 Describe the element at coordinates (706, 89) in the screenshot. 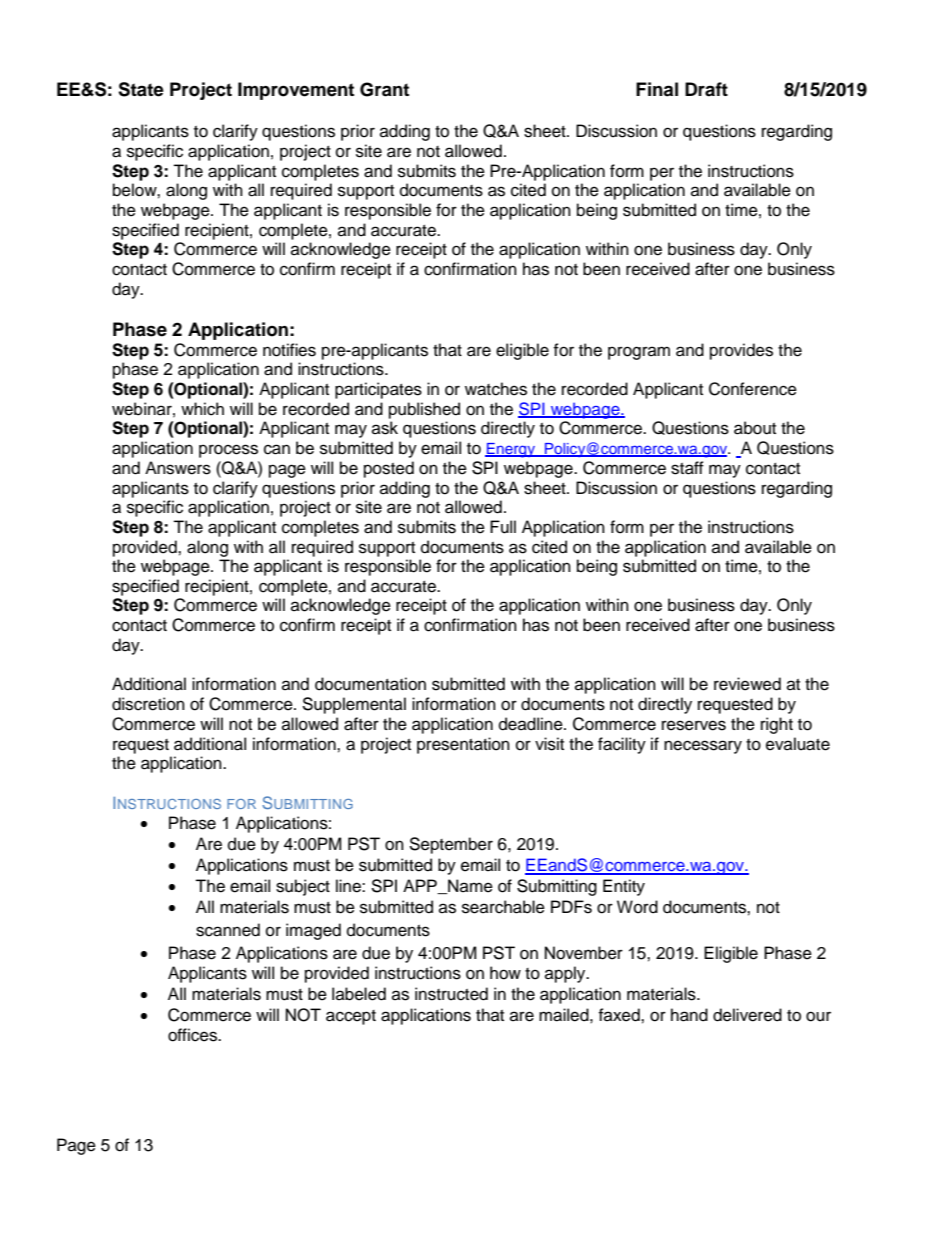

I see `Draft` at that location.
